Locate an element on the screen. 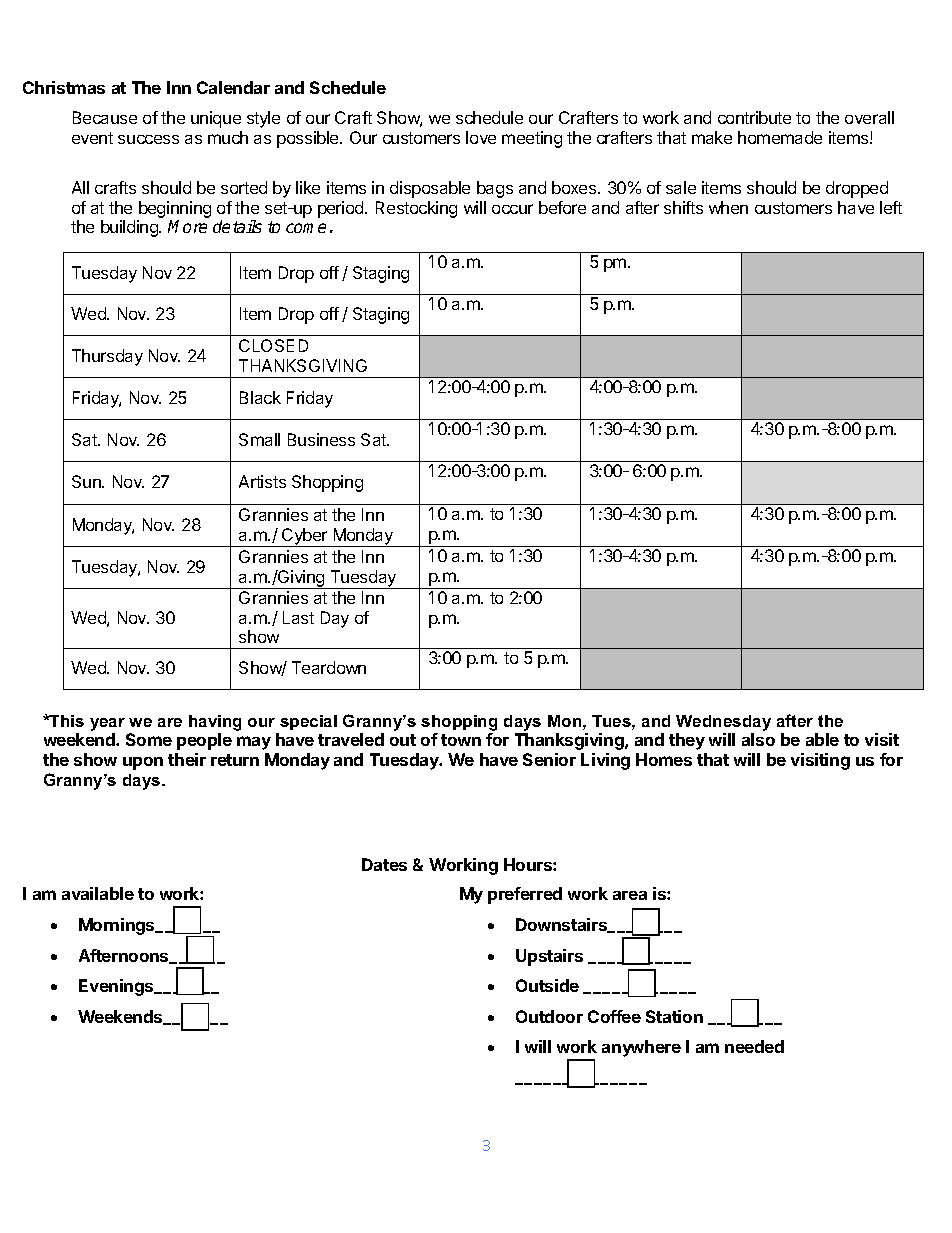  Sun is located at coordinates (87, 481).
